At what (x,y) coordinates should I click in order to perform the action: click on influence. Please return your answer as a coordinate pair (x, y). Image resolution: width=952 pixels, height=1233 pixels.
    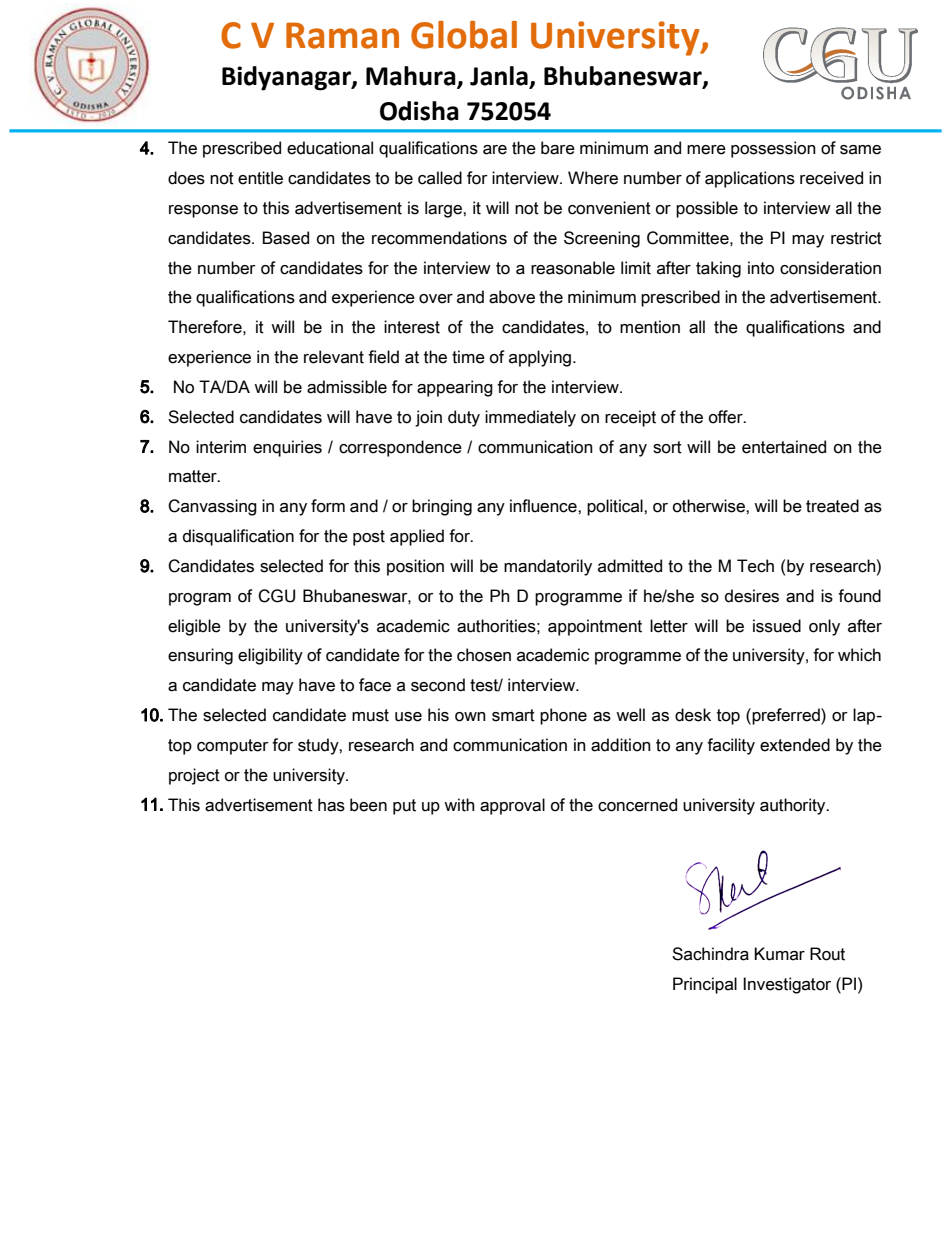
    Looking at the image, I should click on (544, 506).
